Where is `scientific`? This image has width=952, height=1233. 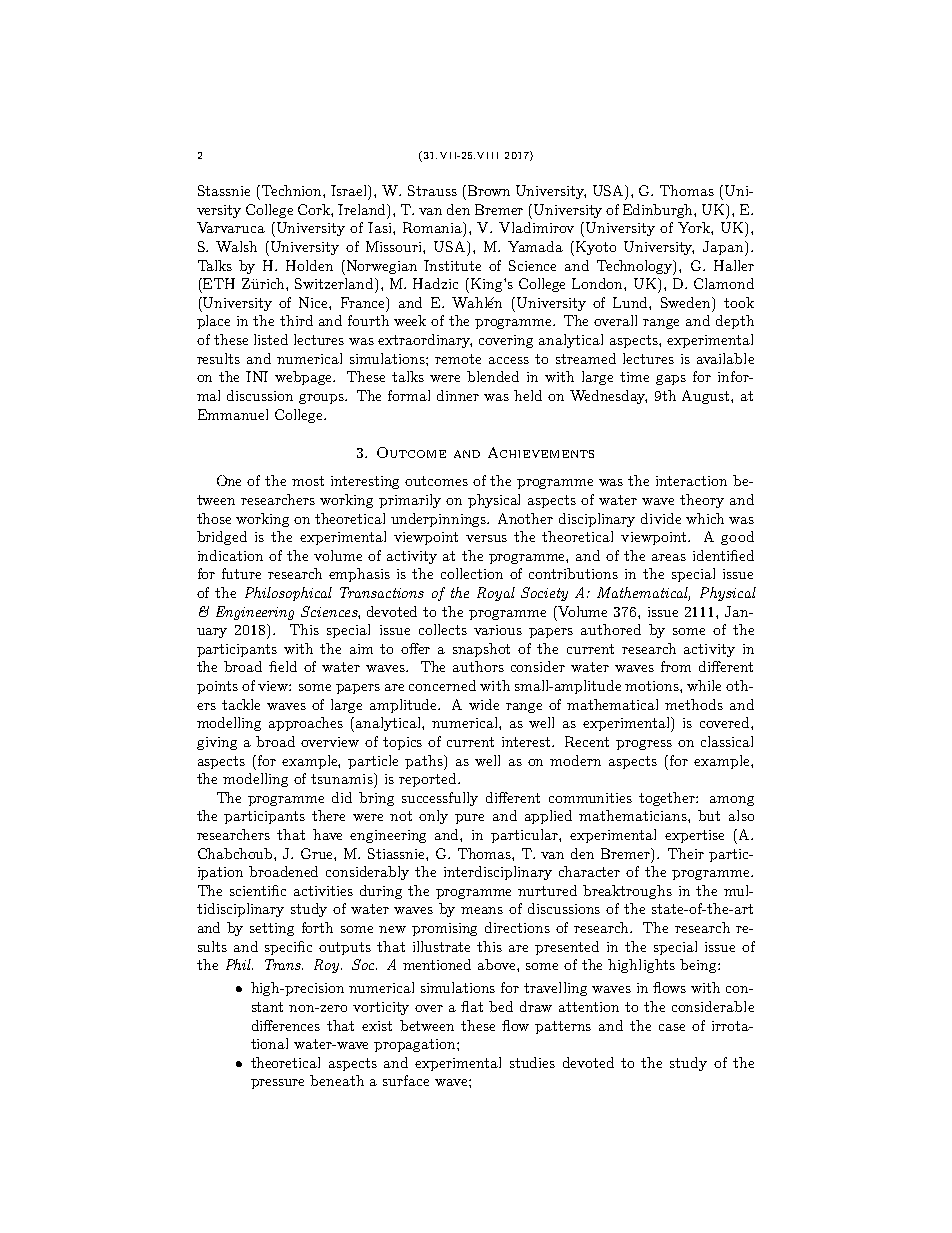 scientific is located at coordinates (258, 890).
